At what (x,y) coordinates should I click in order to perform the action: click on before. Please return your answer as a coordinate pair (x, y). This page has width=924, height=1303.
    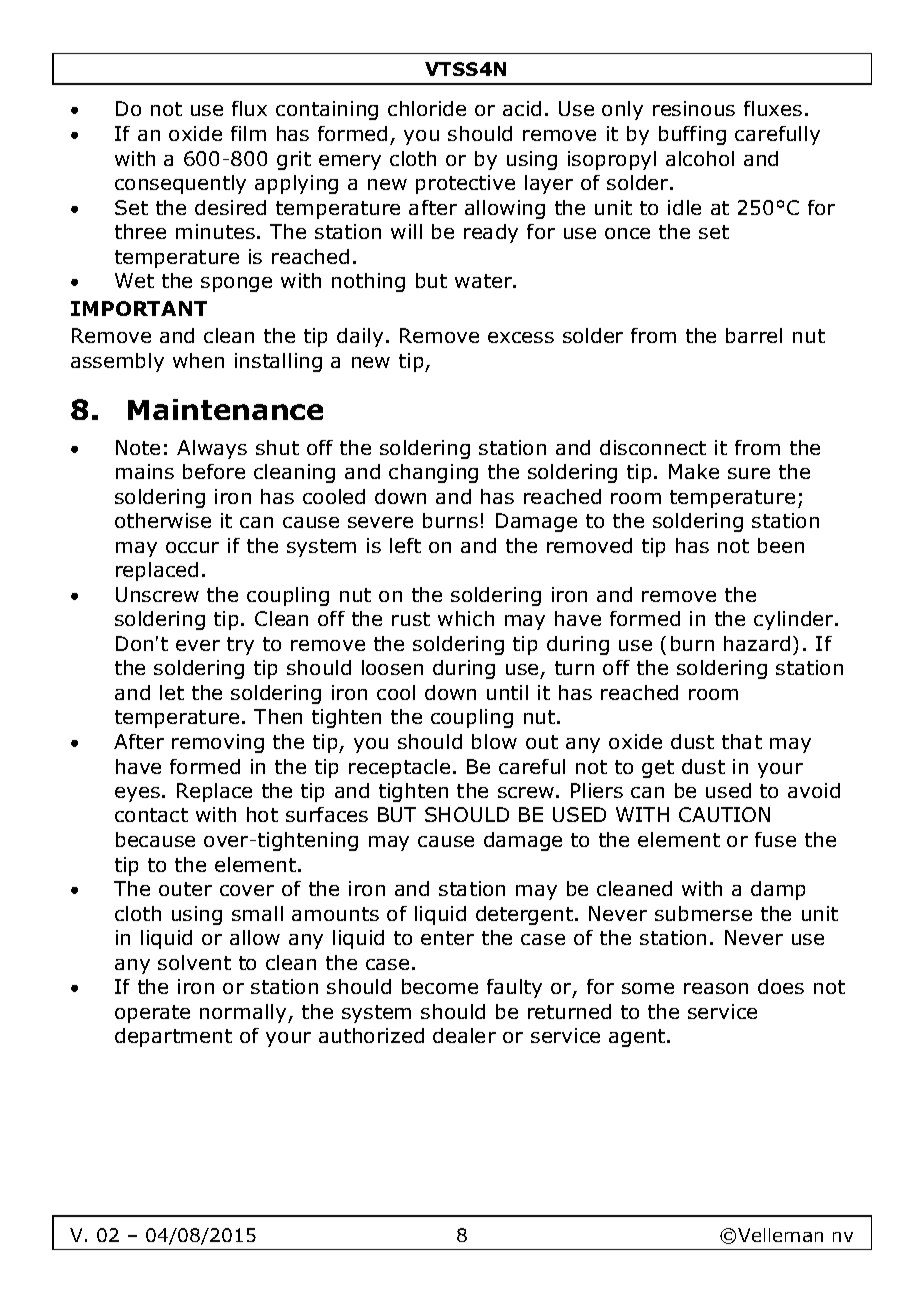
    Looking at the image, I should click on (214, 471).
